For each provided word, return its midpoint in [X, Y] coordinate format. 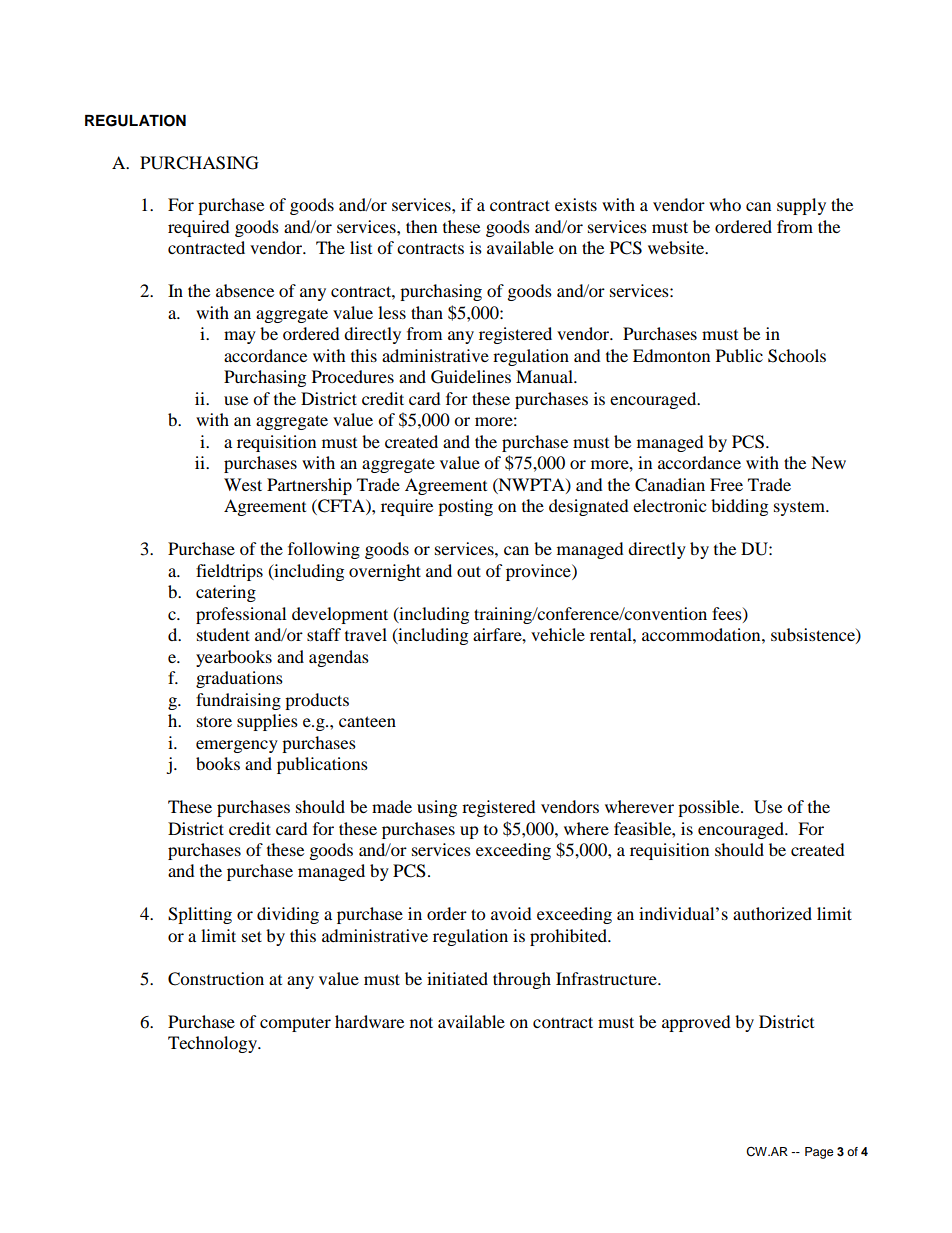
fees [728, 614]
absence [245, 290]
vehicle [558, 634]
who [725, 204]
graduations [239, 679]
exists [576, 204]
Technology [213, 1044]
